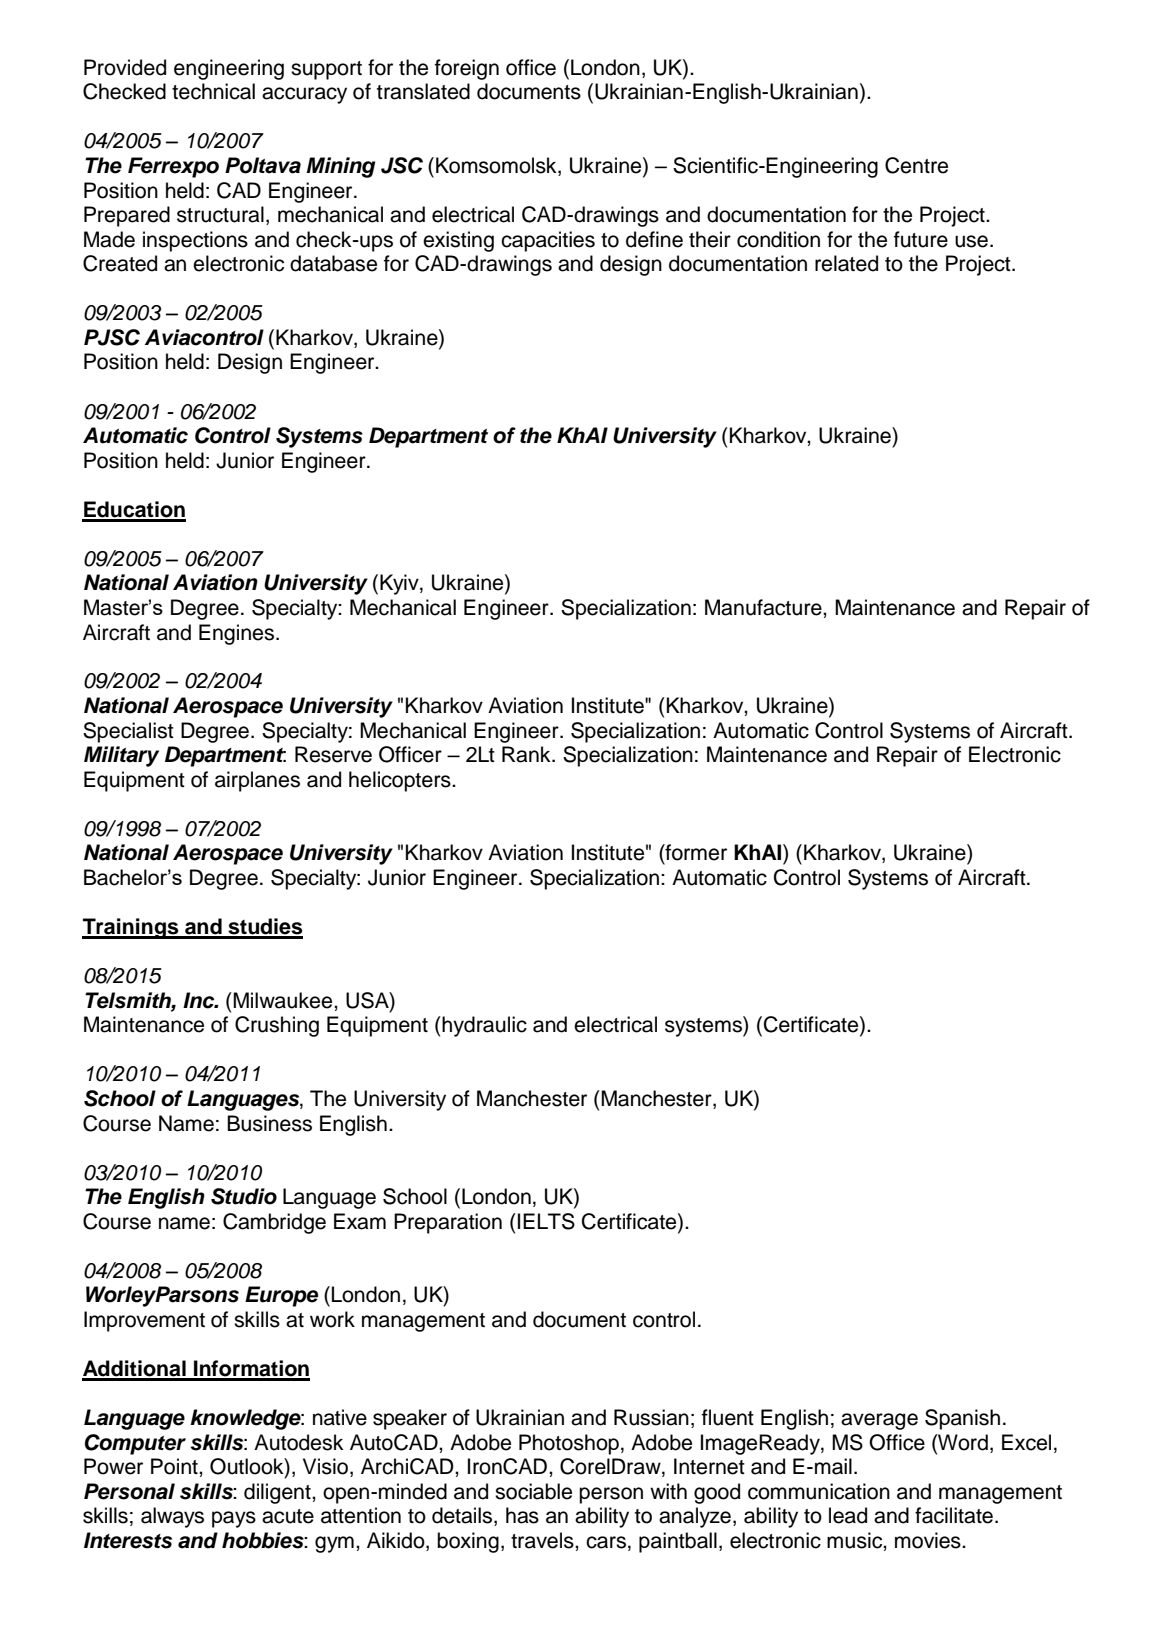 Image resolution: width=1157 pixels, height=1636 pixels. Describe the element at coordinates (546, 1221) in the screenshot. I see `IELTS` at that location.
